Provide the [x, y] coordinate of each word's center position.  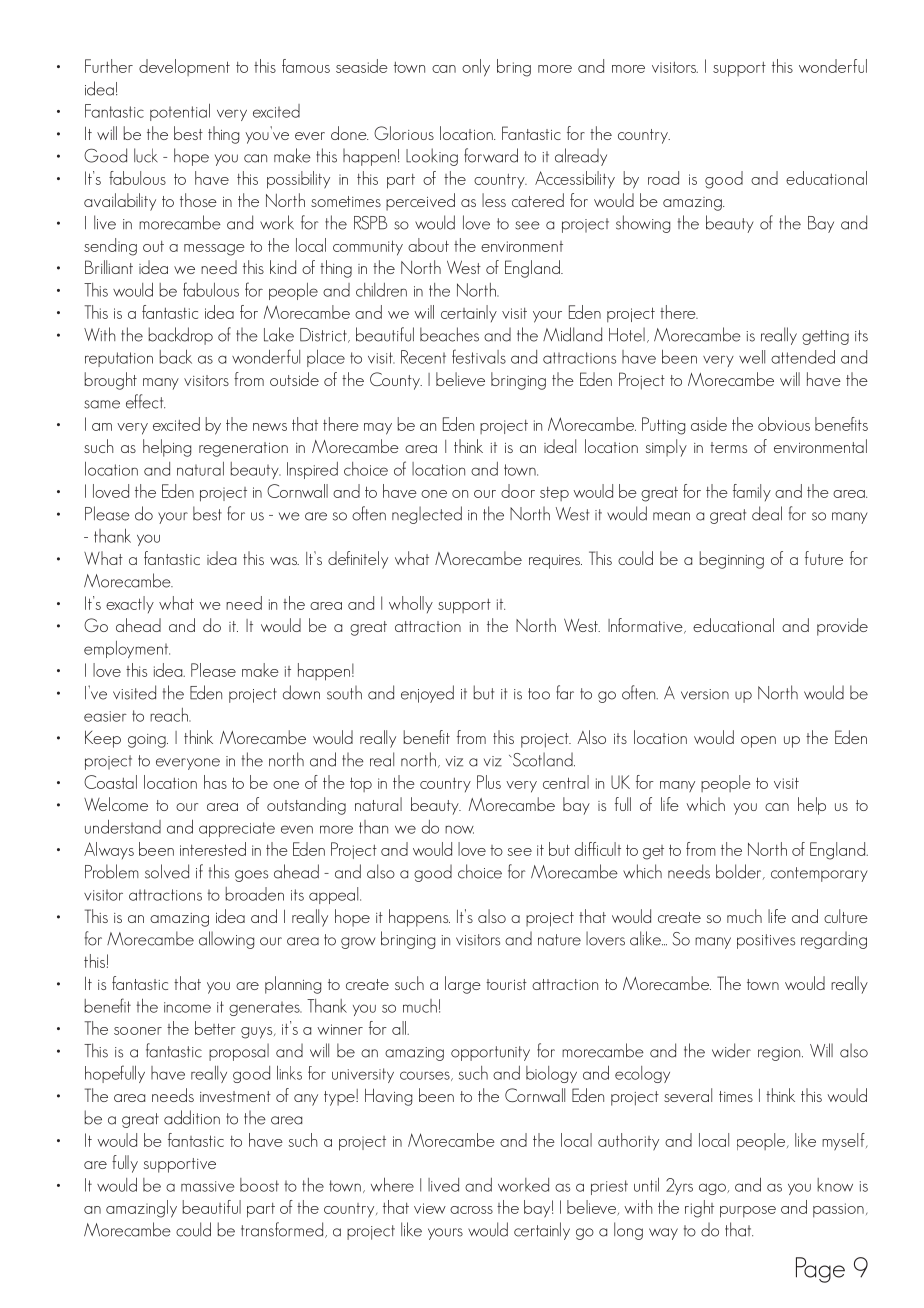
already [581, 157]
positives [766, 941]
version [705, 694]
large [463, 985]
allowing [226, 940]
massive [207, 1186]
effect [145, 401]
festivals [479, 356]
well [752, 357]
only [476, 68]
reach [170, 715]
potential [180, 112]
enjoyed [427, 694]
